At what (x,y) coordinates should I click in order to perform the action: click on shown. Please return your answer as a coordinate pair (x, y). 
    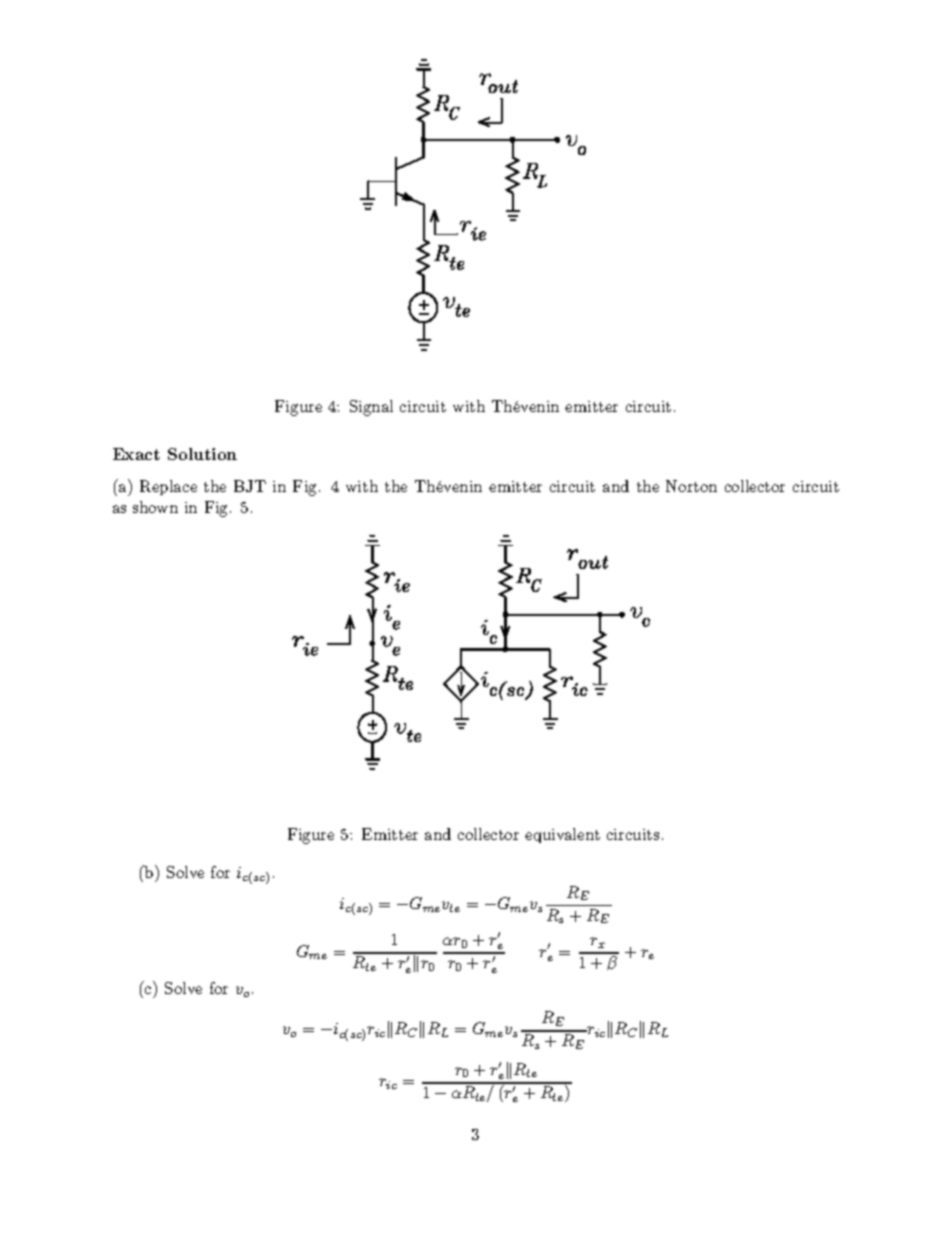
    Looking at the image, I should click on (155, 507).
